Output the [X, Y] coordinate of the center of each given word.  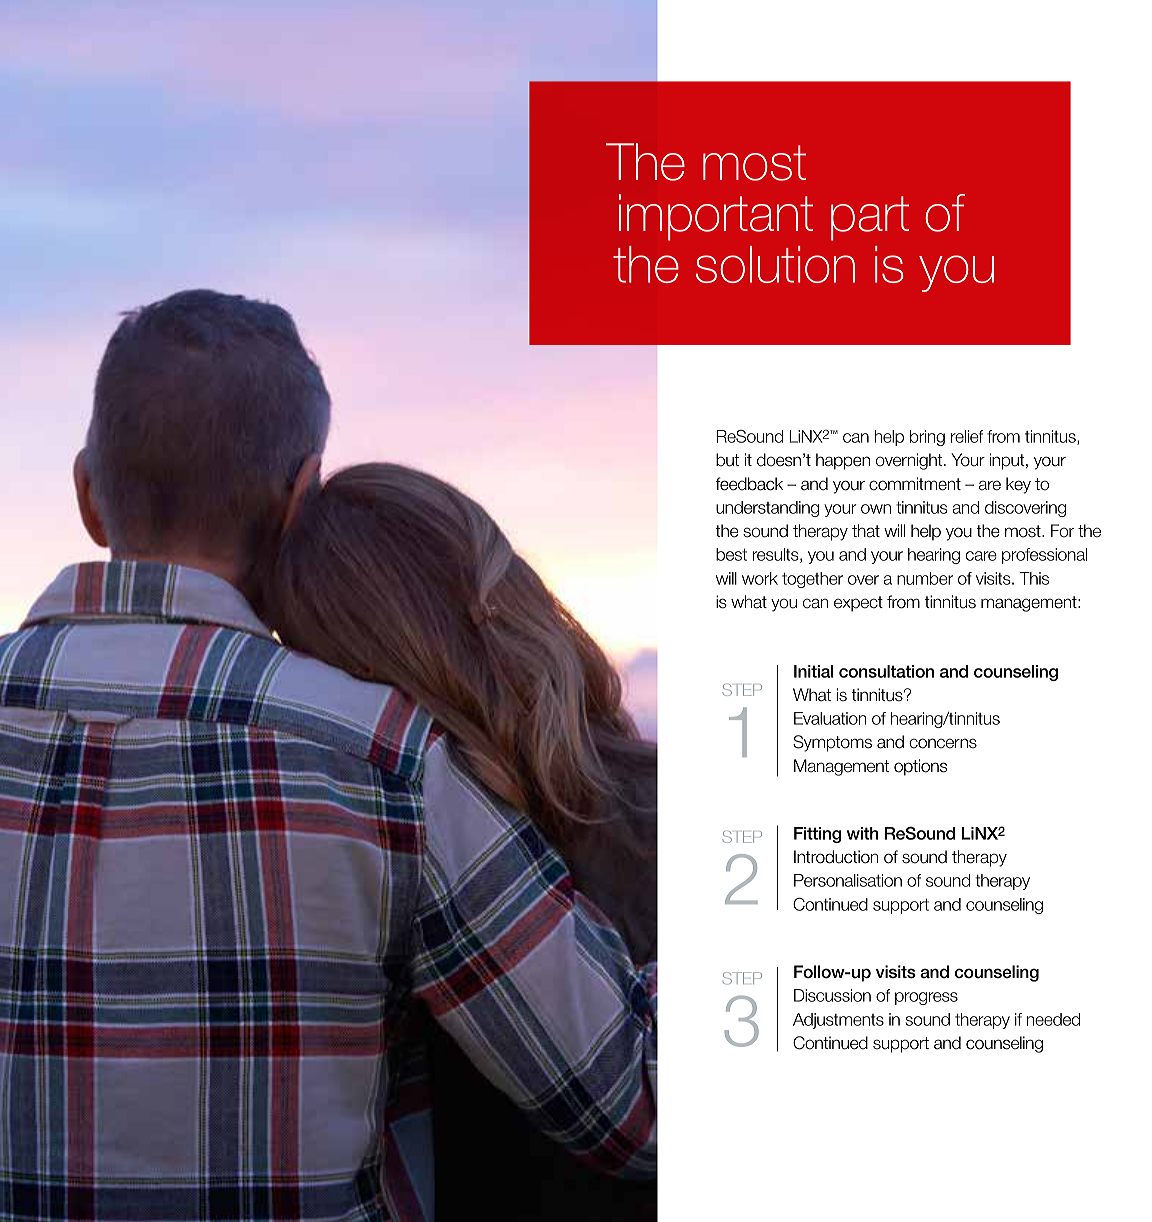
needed [1053, 1019]
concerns [943, 743]
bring [927, 438]
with [863, 833]
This [1034, 578]
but [727, 460]
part [870, 218]
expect [858, 604]
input [1008, 461]
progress [926, 998]
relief [967, 436]
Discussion [832, 995]
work [760, 578]
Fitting [817, 835]
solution [775, 264]
